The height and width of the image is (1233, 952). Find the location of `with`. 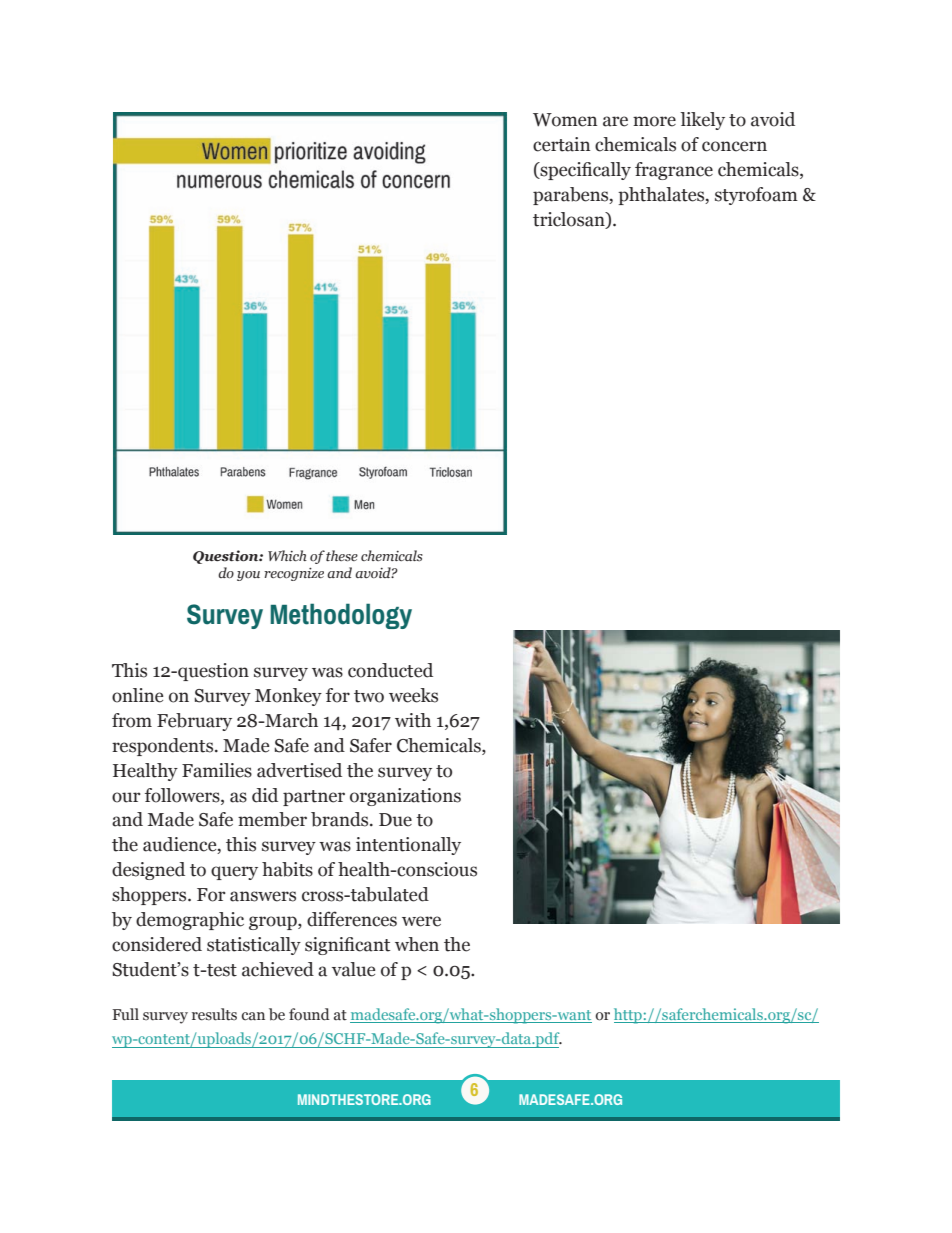

with is located at coordinates (413, 720).
